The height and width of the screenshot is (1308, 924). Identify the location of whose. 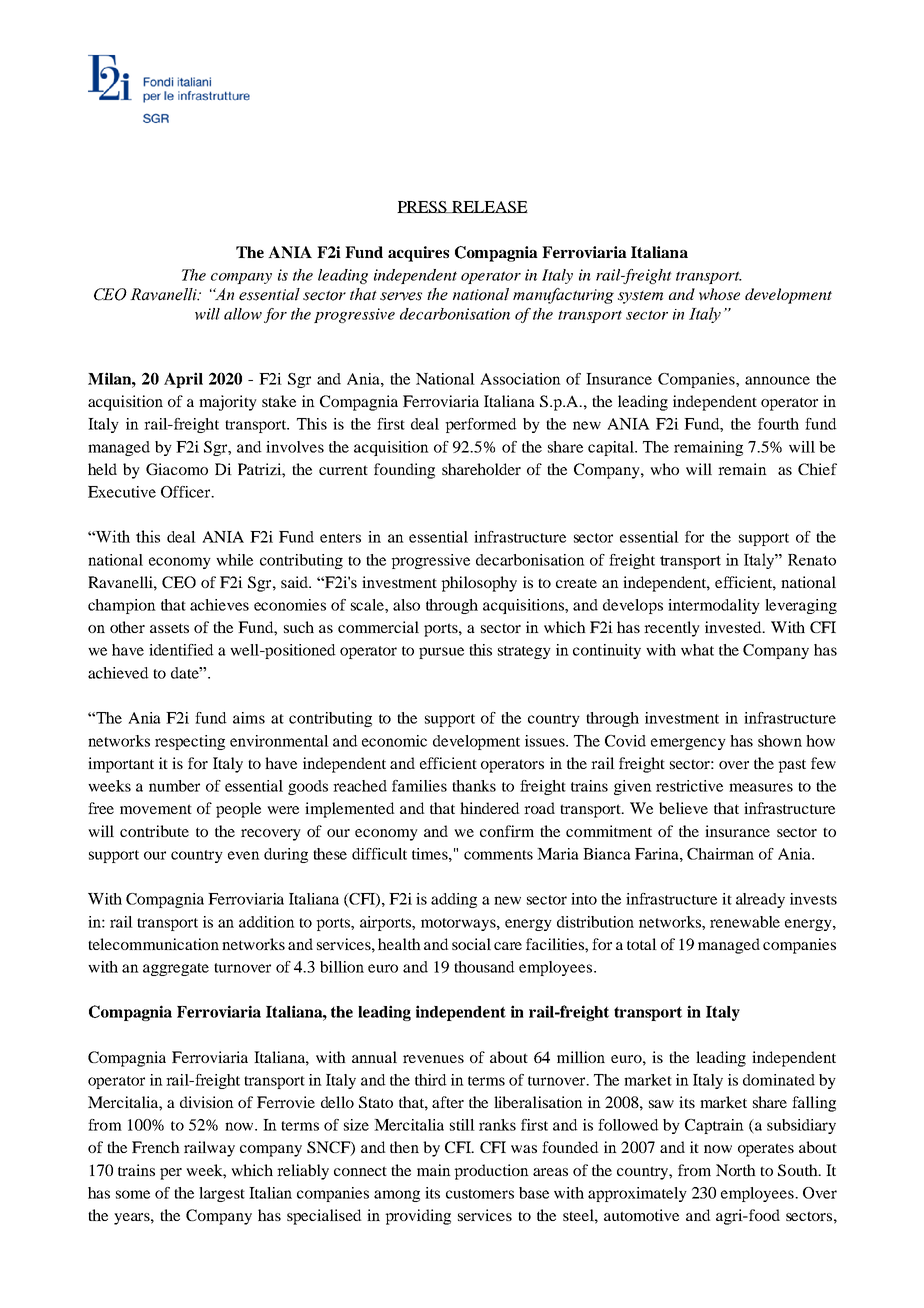
(719, 294).
